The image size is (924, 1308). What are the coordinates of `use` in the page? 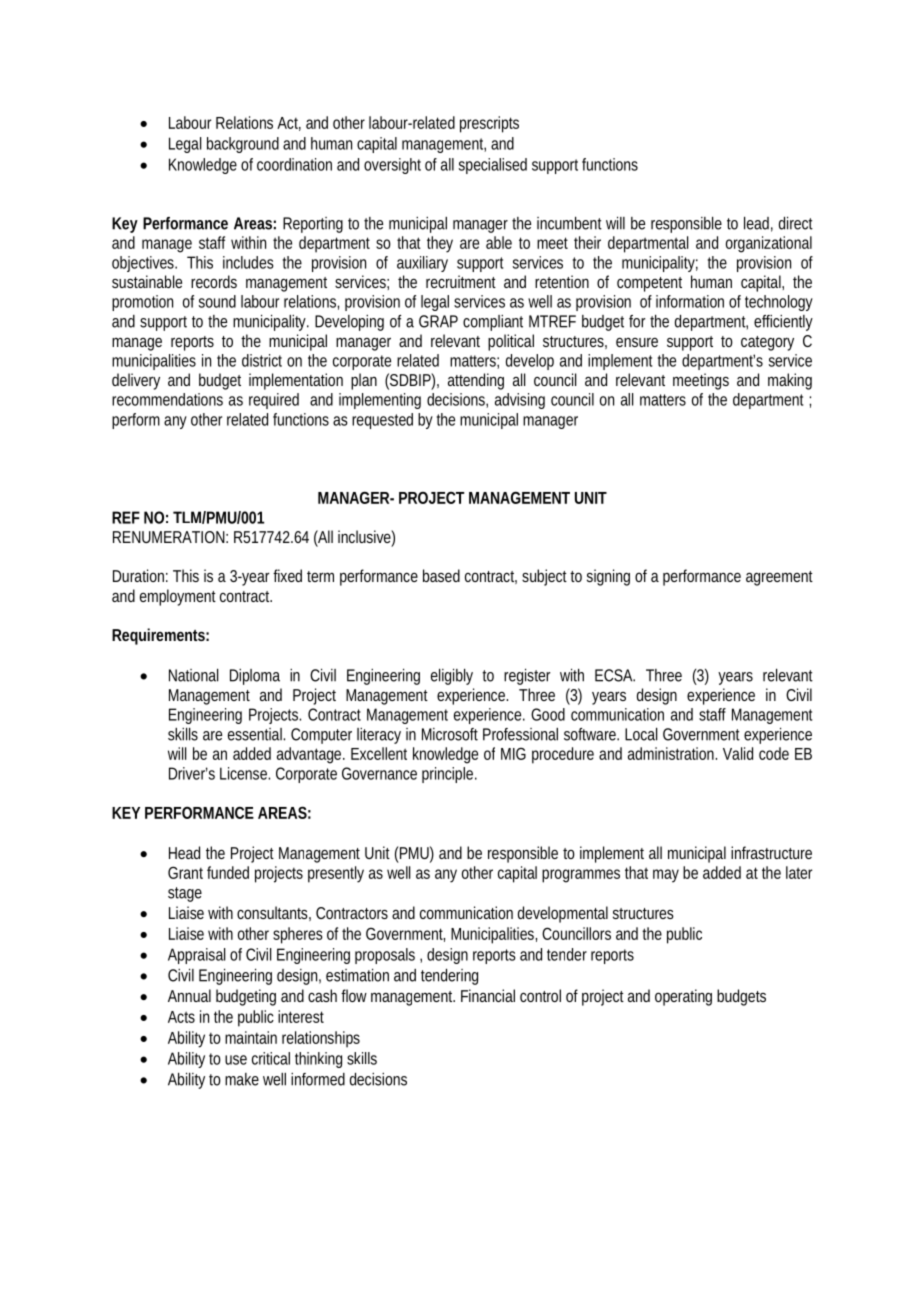 It's located at (236, 1060).
